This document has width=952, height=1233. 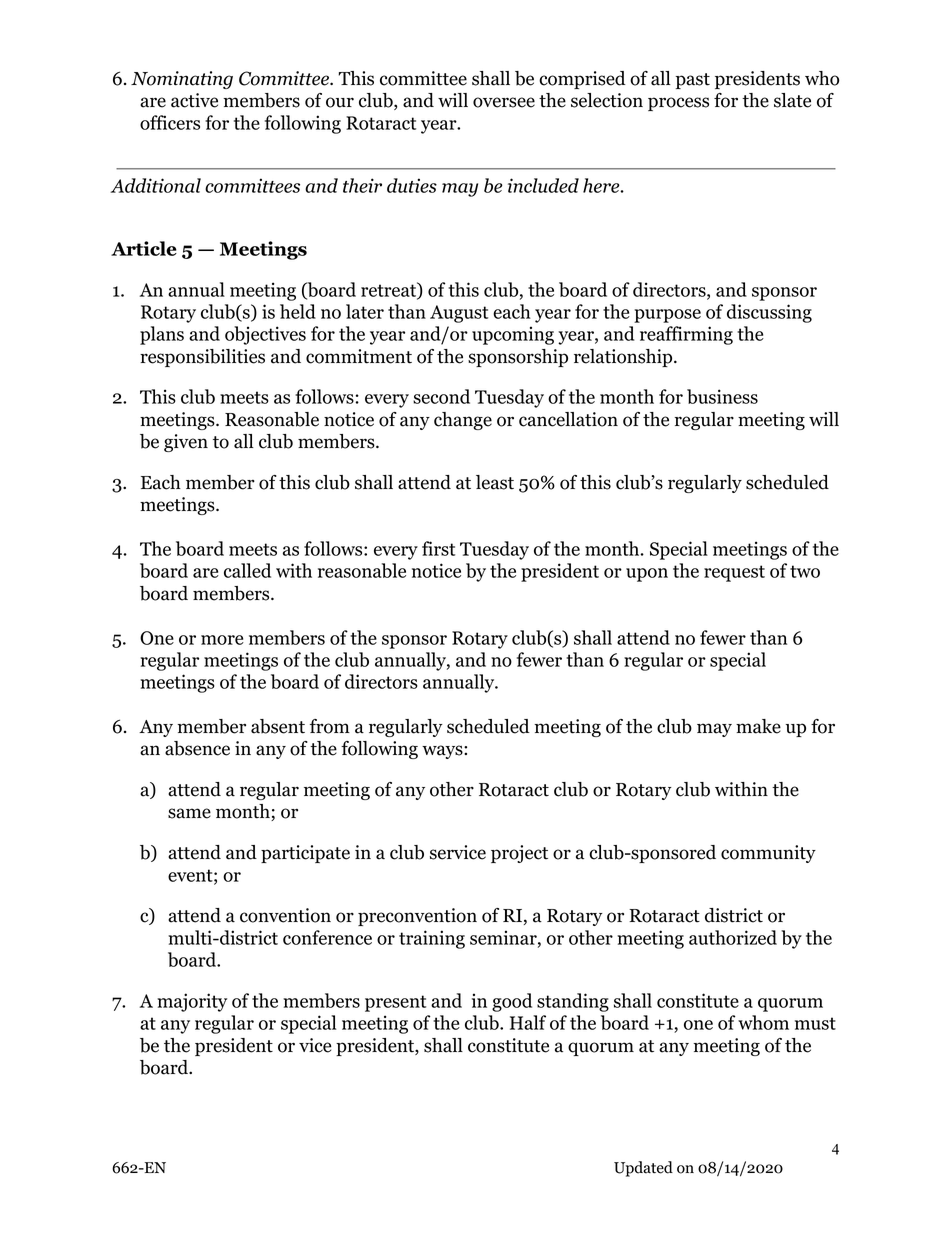 What do you see at coordinates (186, 443) in the document?
I see `given` at bounding box center [186, 443].
